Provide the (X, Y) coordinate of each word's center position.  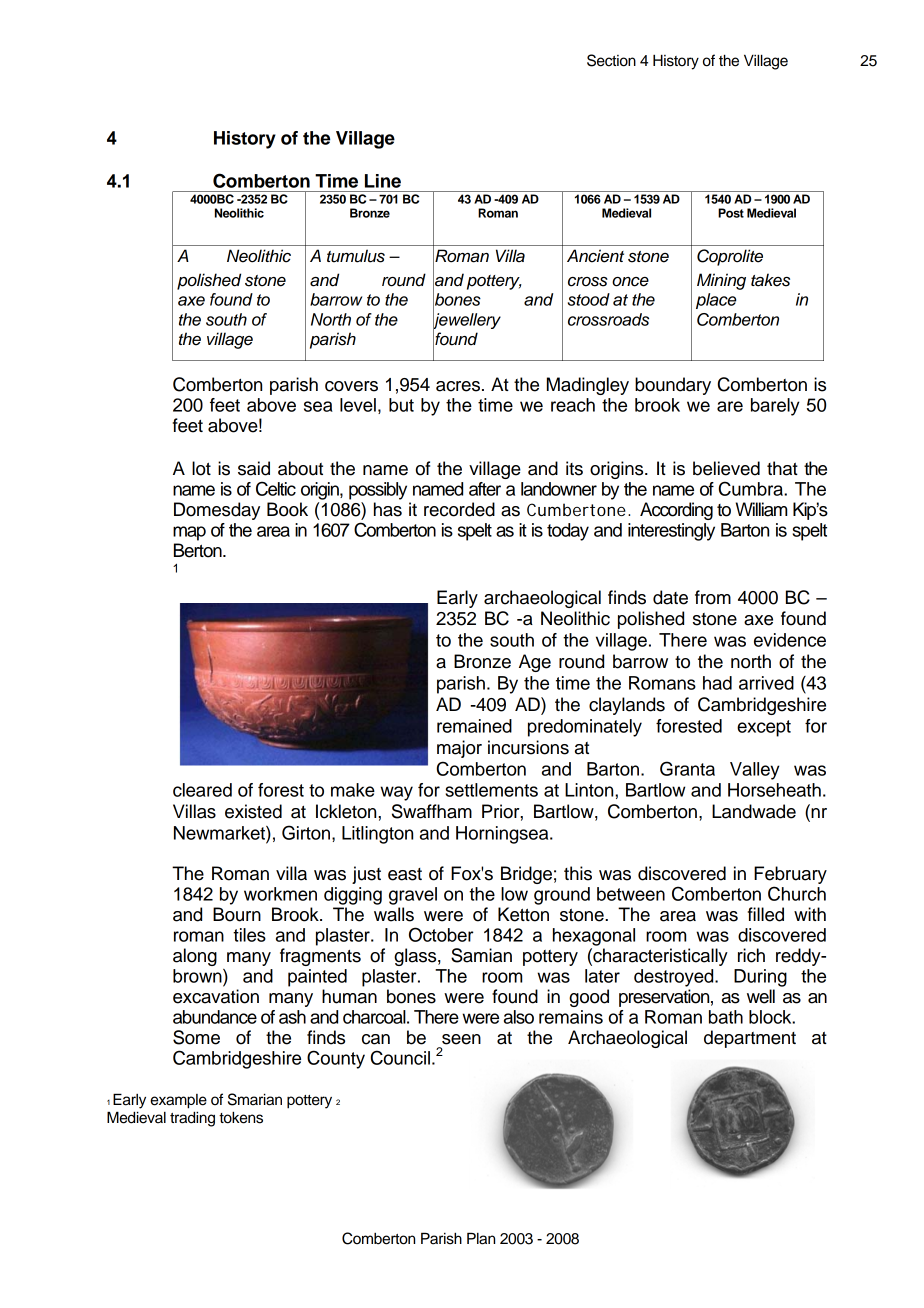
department (750, 1039)
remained (474, 726)
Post (731, 213)
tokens (241, 1117)
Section (611, 60)
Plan (481, 1238)
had (717, 683)
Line (383, 181)
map (189, 533)
